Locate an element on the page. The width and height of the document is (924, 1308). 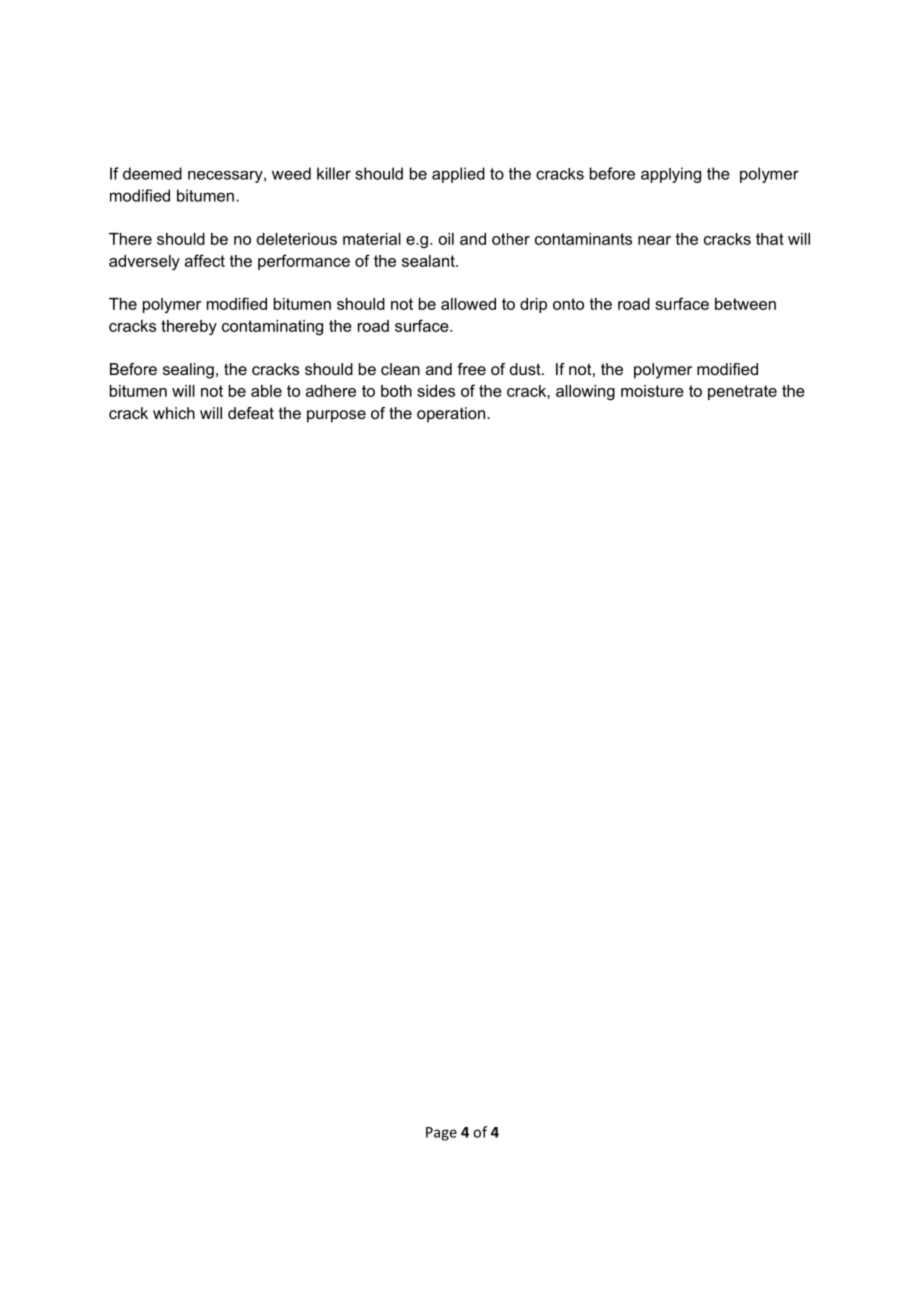
applied is located at coordinates (458, 175).
